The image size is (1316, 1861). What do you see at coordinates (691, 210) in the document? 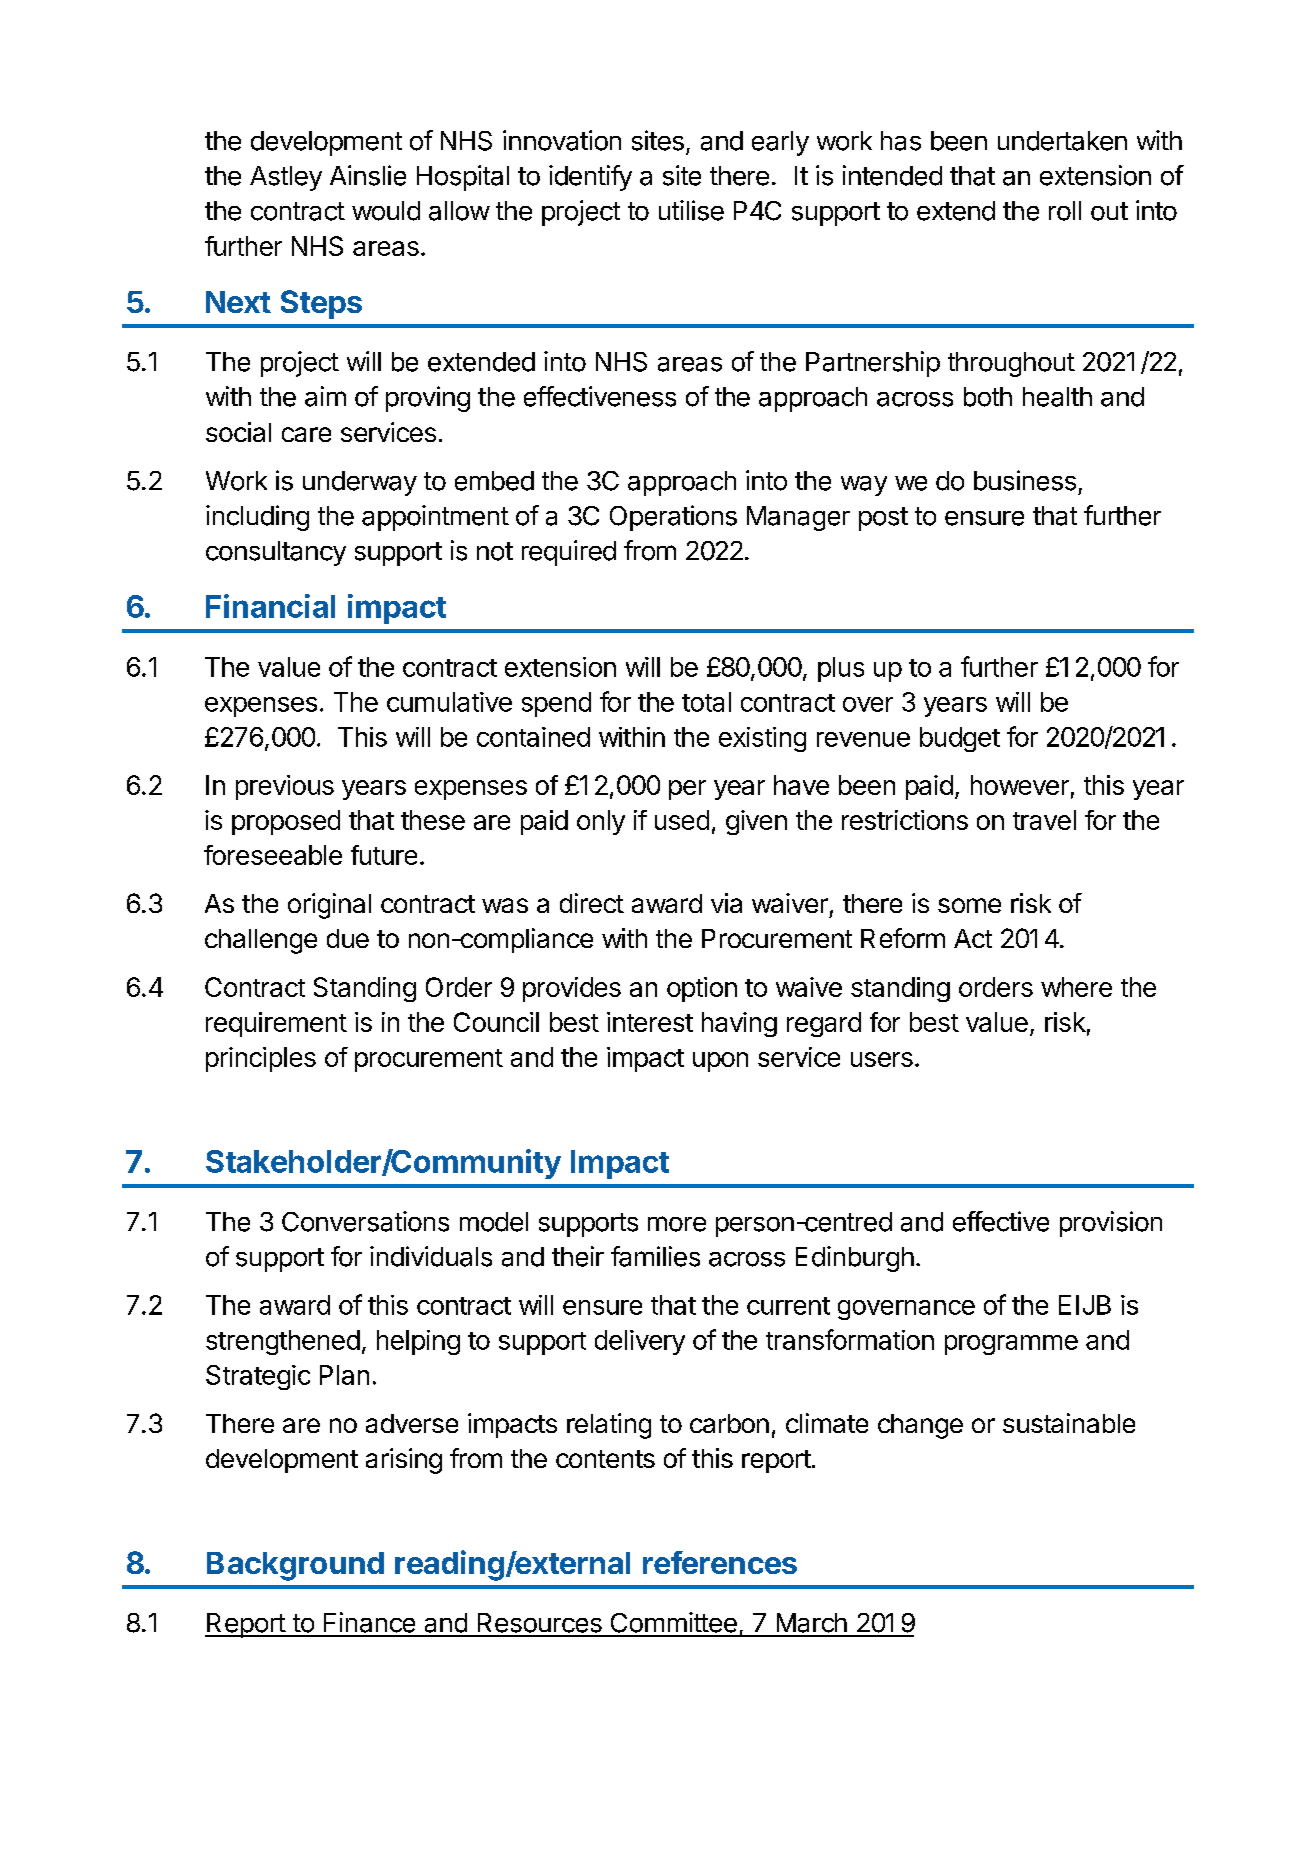
I see `utilise` at bounding box center [691, 210].
